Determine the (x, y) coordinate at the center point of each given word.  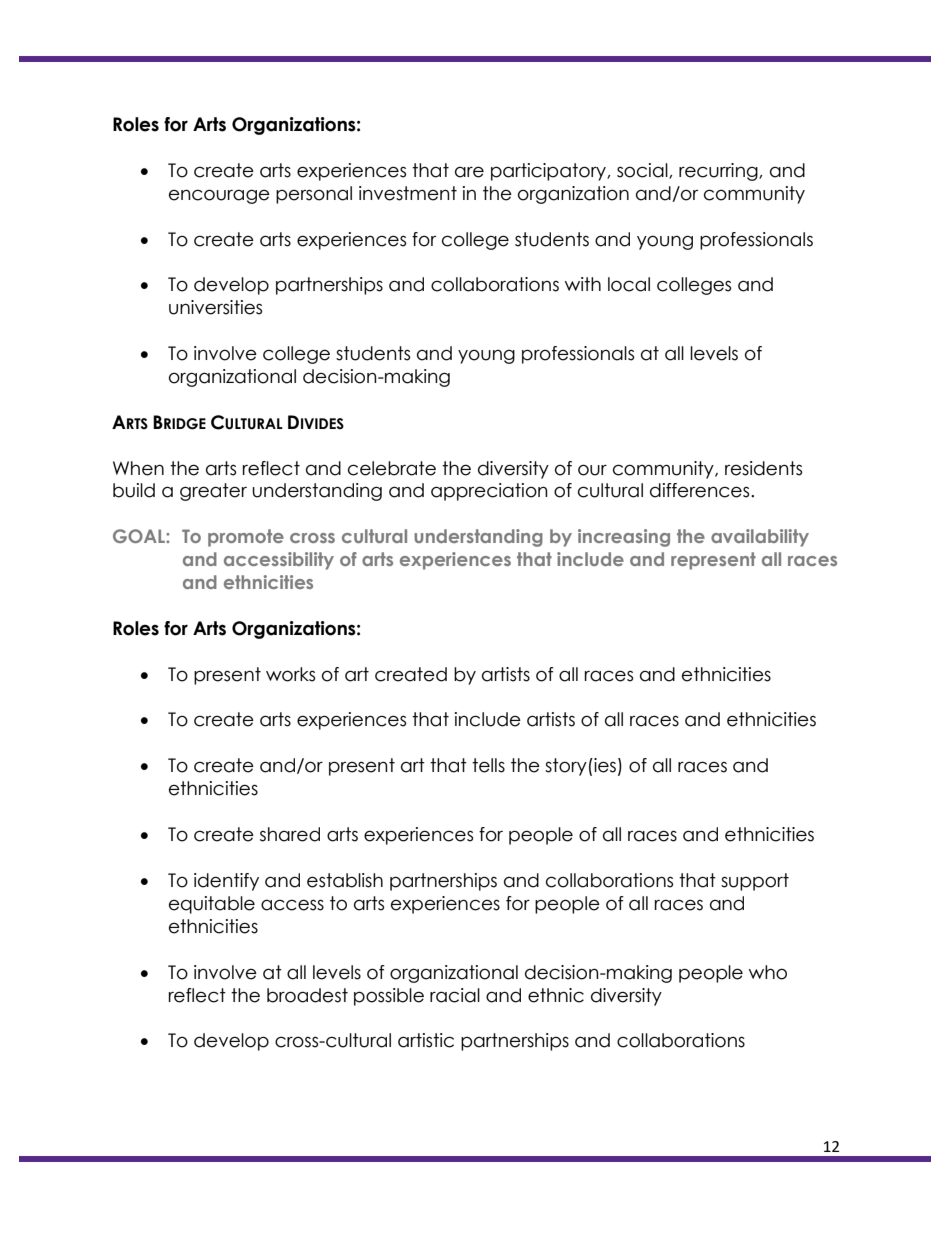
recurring (719, 172)
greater (213, 492)
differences (701, 490)
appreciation (489, 492)
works (290, 674)
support (755, 882)
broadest (307, 995)
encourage (219, 196)
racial (455, 995)
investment (408, 193)
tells (488, 765)
